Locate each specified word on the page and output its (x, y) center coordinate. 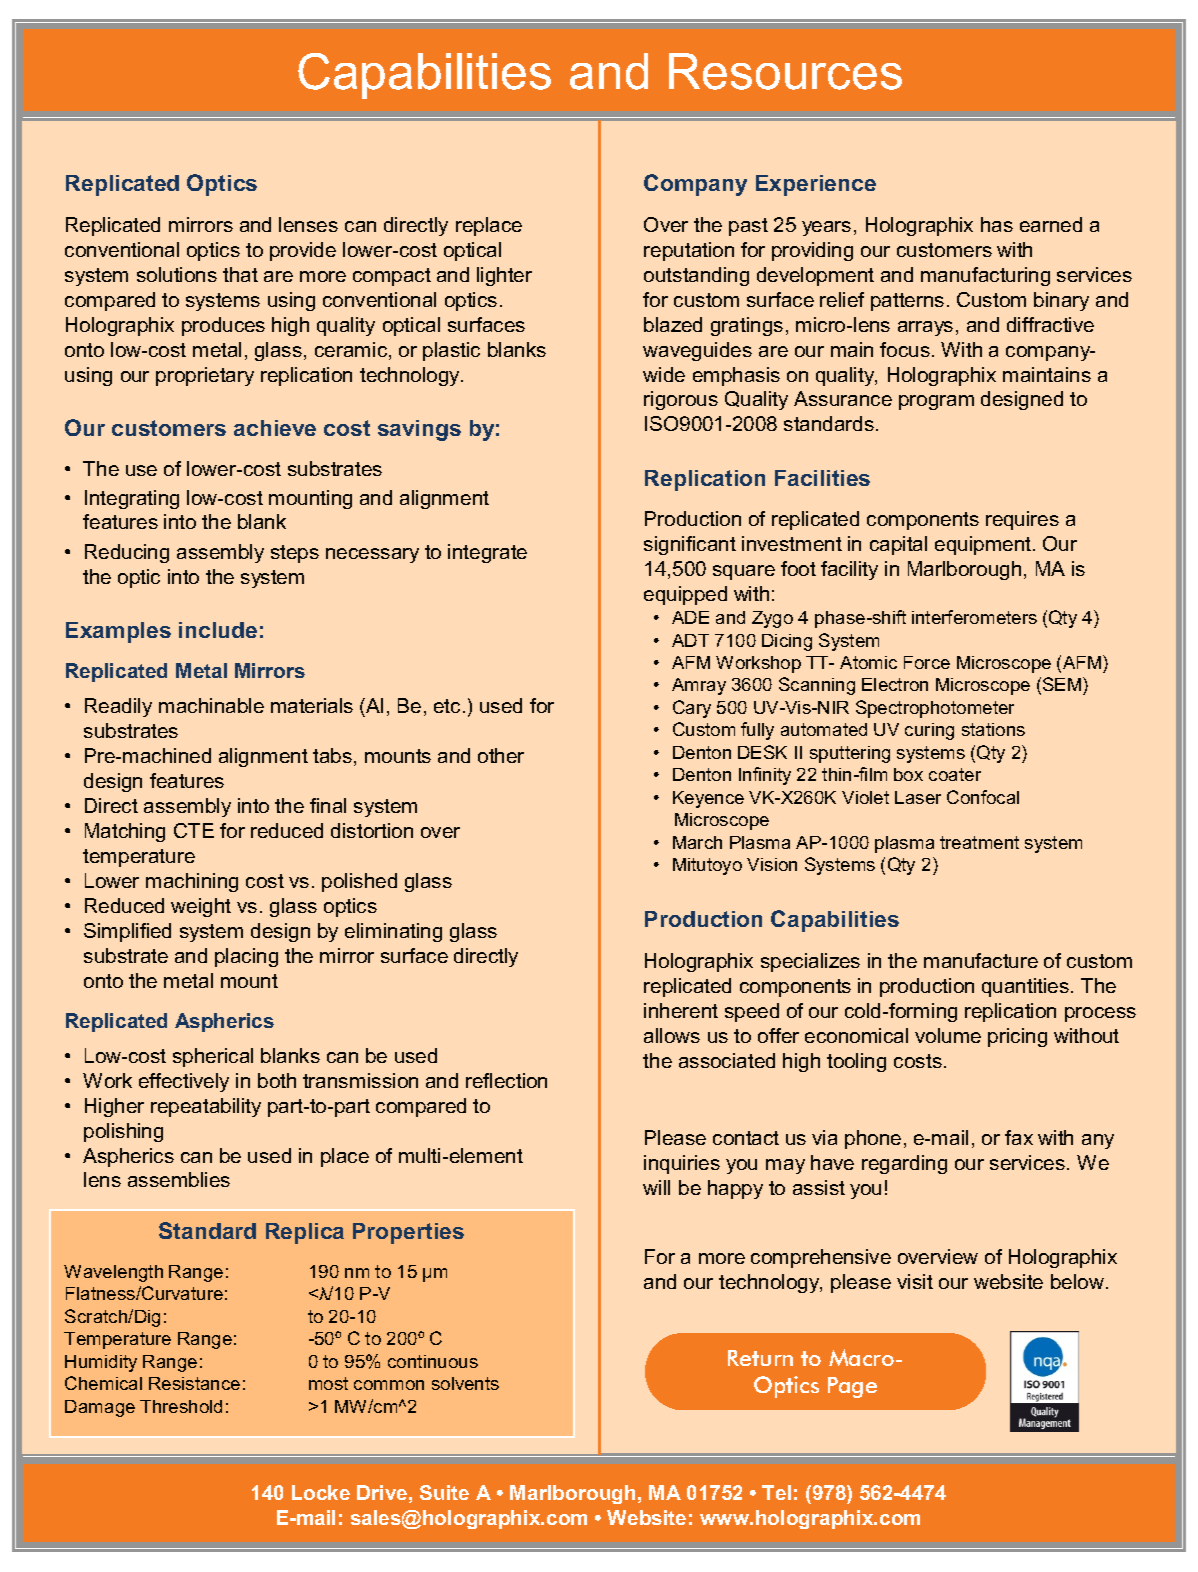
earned (1051, 224)
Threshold (181, 1406)
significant (690, 545)
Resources (785, 71)
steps (295, 554)
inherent (681, 1010)
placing (246, 957)
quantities (1025, 987)
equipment (984, 545)
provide (303, 251)
